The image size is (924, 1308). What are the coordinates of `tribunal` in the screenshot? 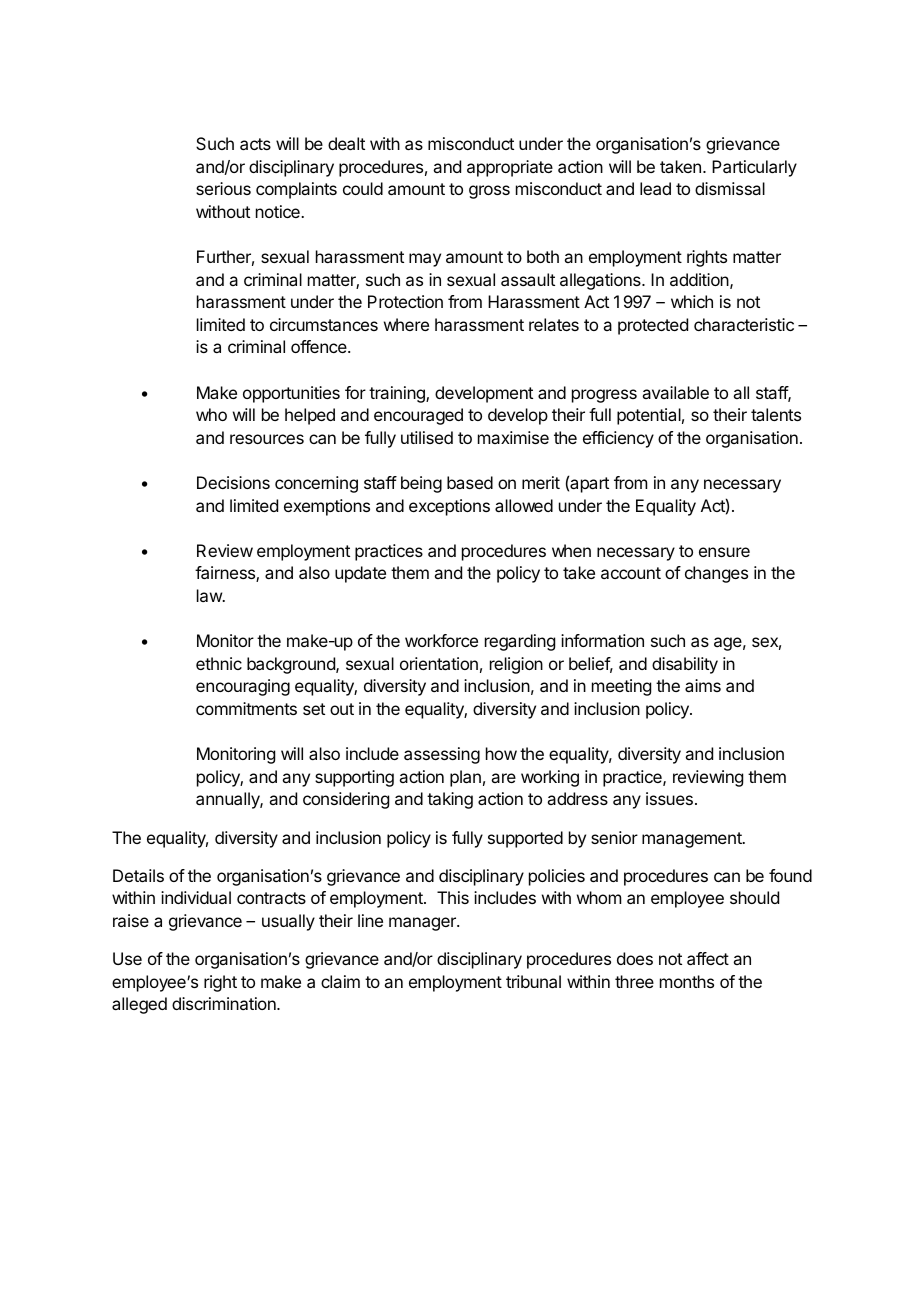 It's located at (533, 981).
